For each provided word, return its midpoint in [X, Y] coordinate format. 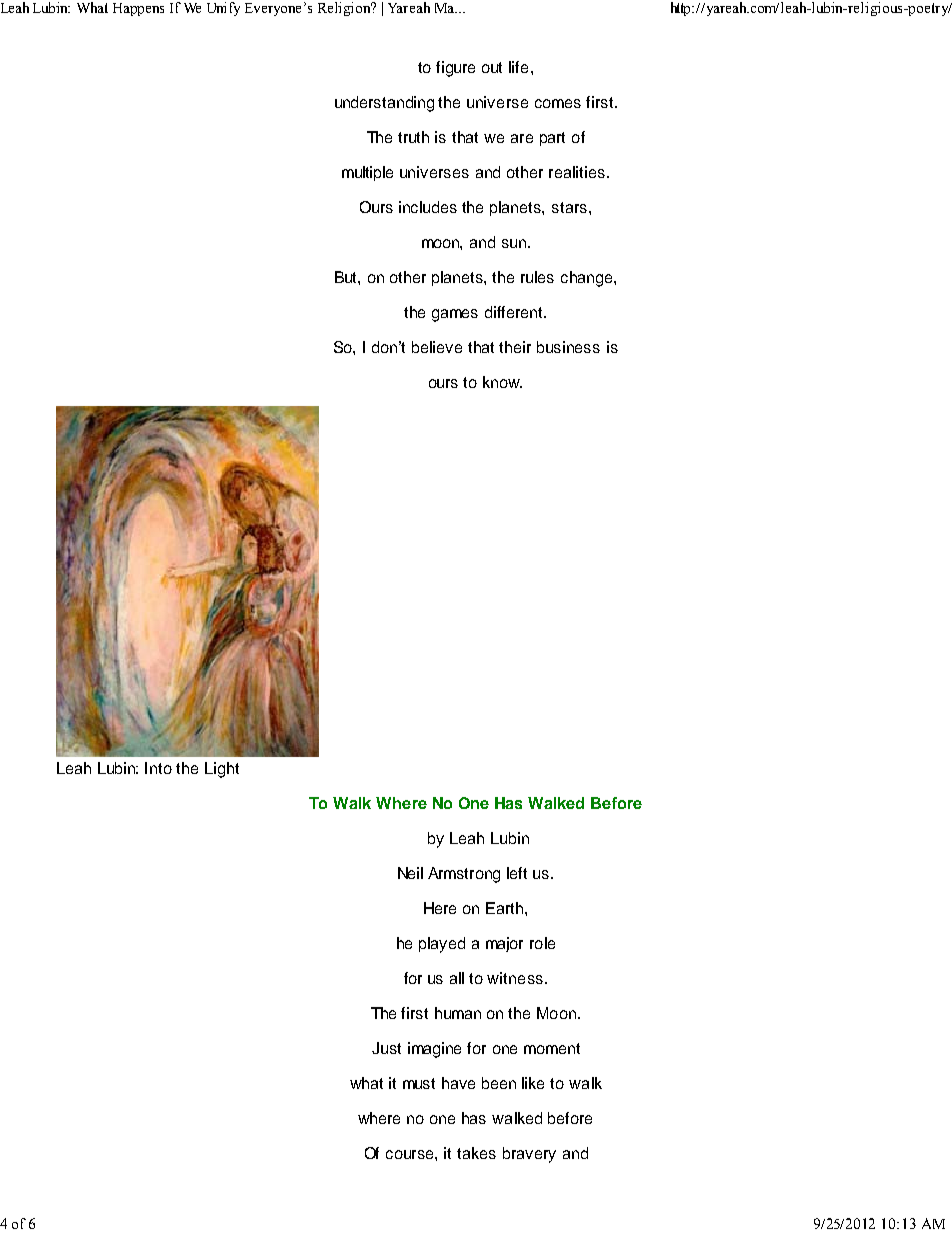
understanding [384, 104]
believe [437, 347]
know [502, 382]
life [518, 67]
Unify [223, 9]
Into [158, 768]
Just [386, 1048]
